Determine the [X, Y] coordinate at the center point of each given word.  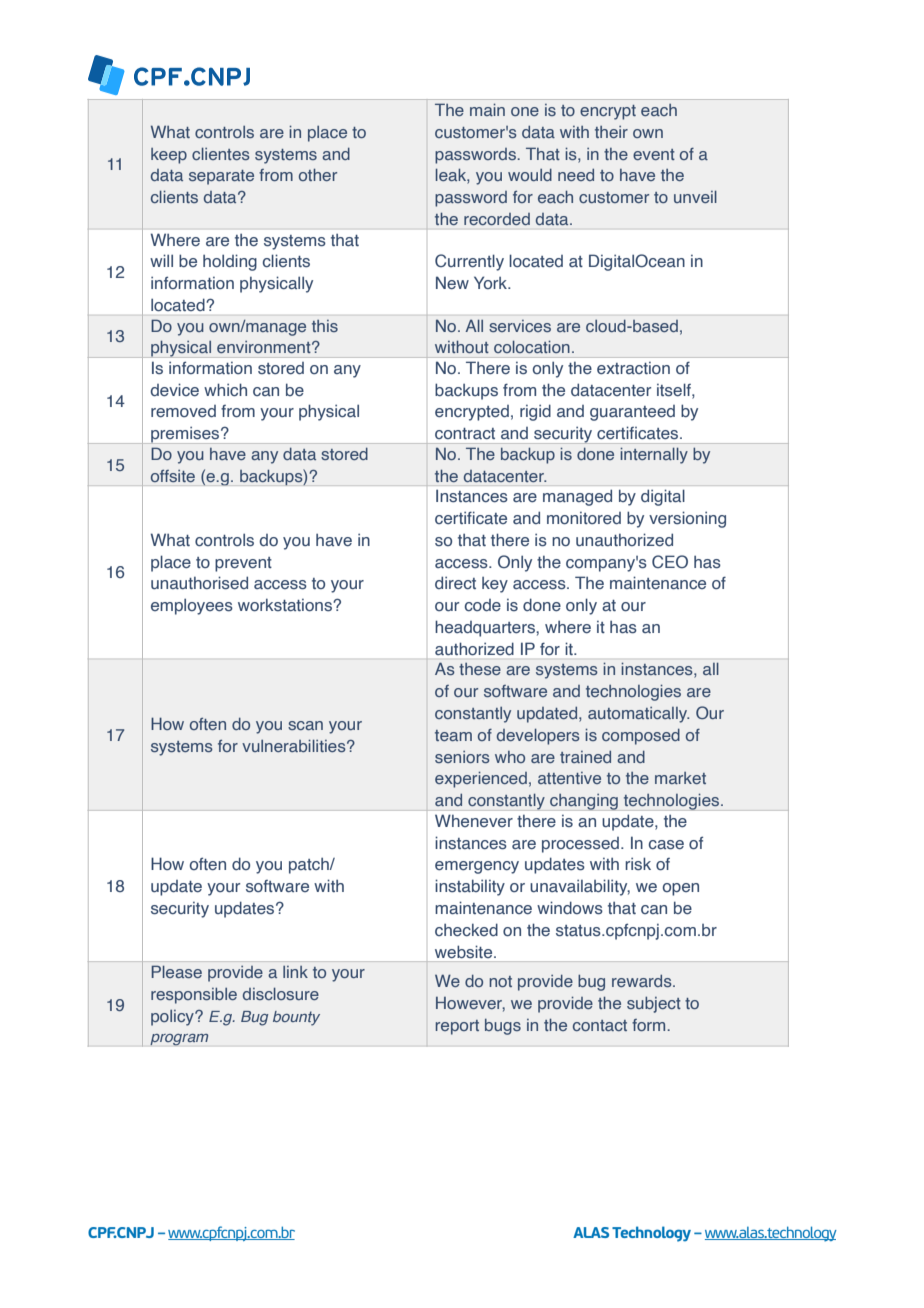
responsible [194, 996]
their [611, 132]
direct [455, 583]
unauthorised [199, 583]
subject [654, 1005]
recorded [497, 219]
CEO [670, 561]
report [457, 1027]
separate [221, 177]
